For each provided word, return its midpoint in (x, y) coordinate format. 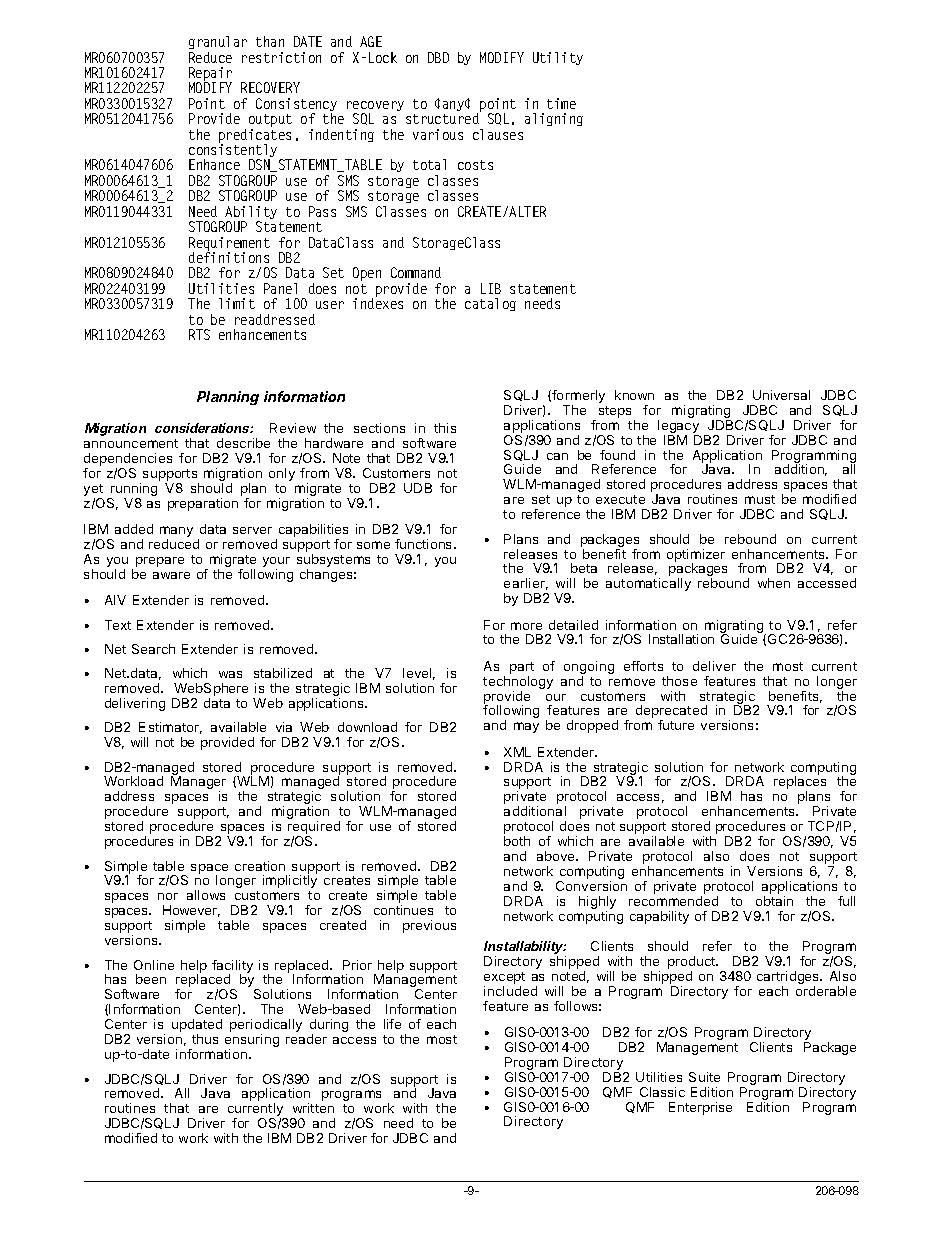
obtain (774, 901)
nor (168, 896)
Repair (210, 75)
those (679, 681)
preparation (203, 504)
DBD (438, 57)
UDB (418, 488)
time (561, 103)
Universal (781, 395)
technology (518, 684)
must (760, 499)
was (230, 674)
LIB (491, 288)
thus (205, 1039)
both (517, 841)
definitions (229, 256)
